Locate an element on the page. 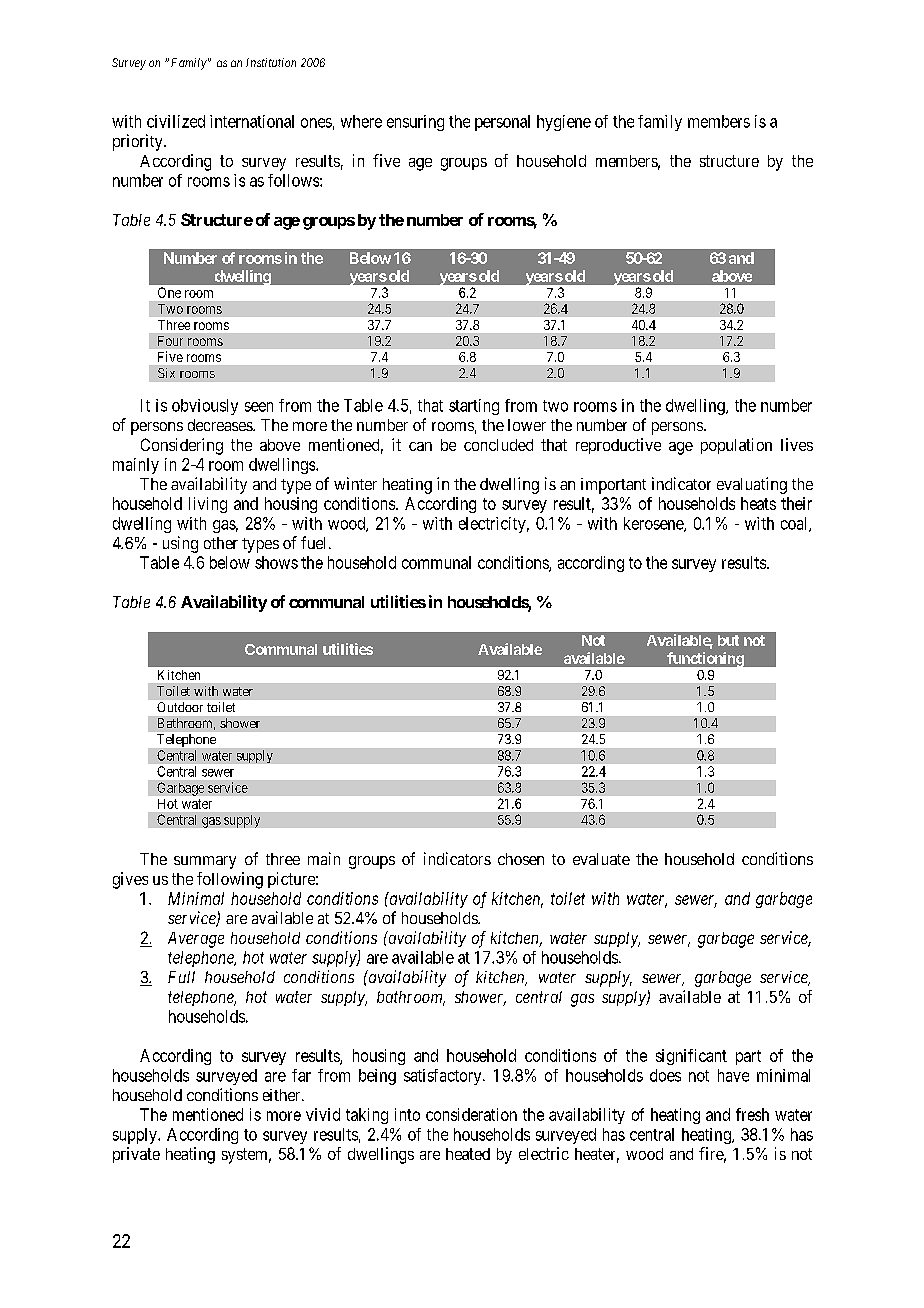 The width and height of the image is (924, 1308). population is located at coordinates (736, 446).
